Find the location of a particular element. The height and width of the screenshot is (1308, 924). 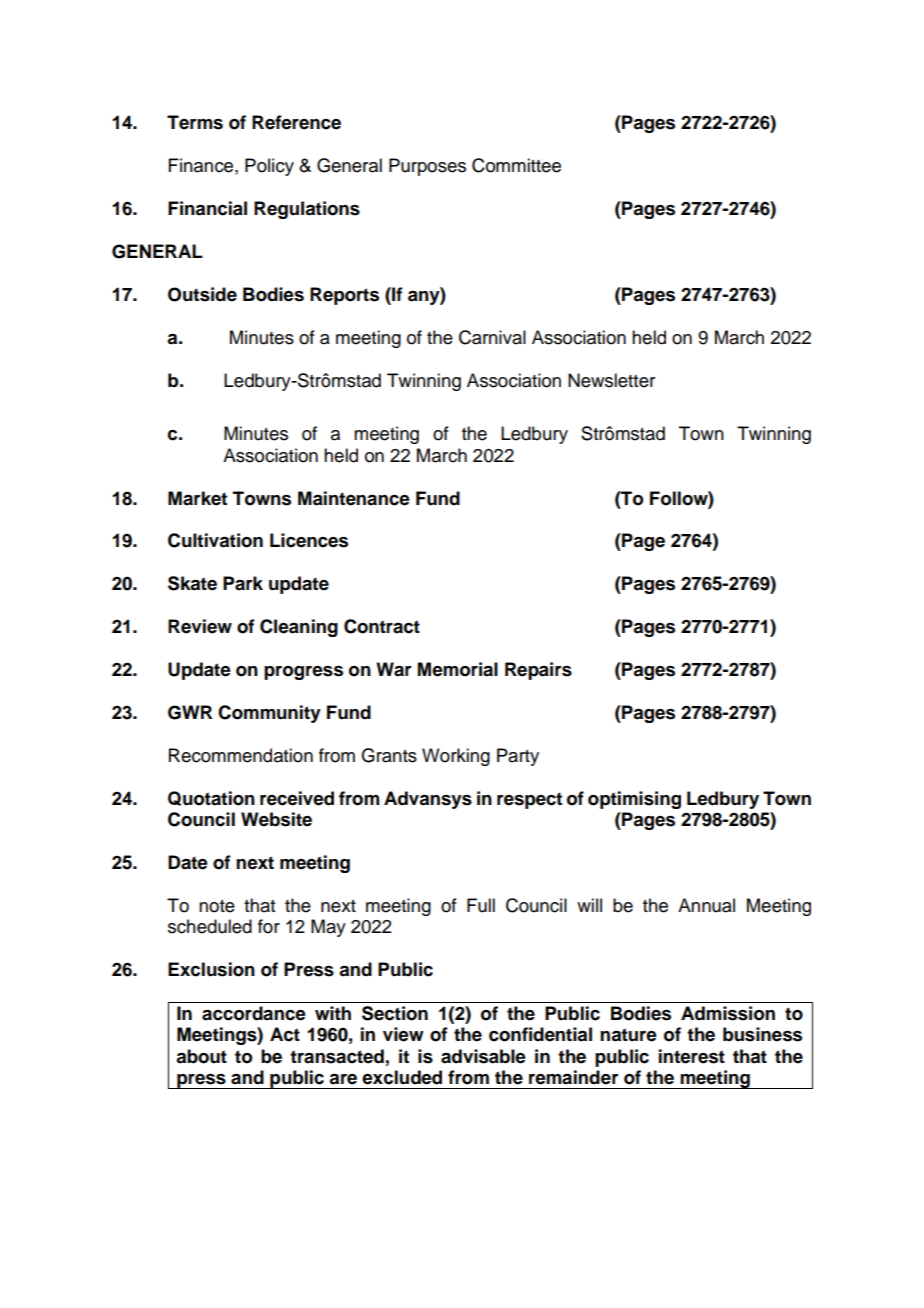

advisable is located at coordinates (483, 1056).
